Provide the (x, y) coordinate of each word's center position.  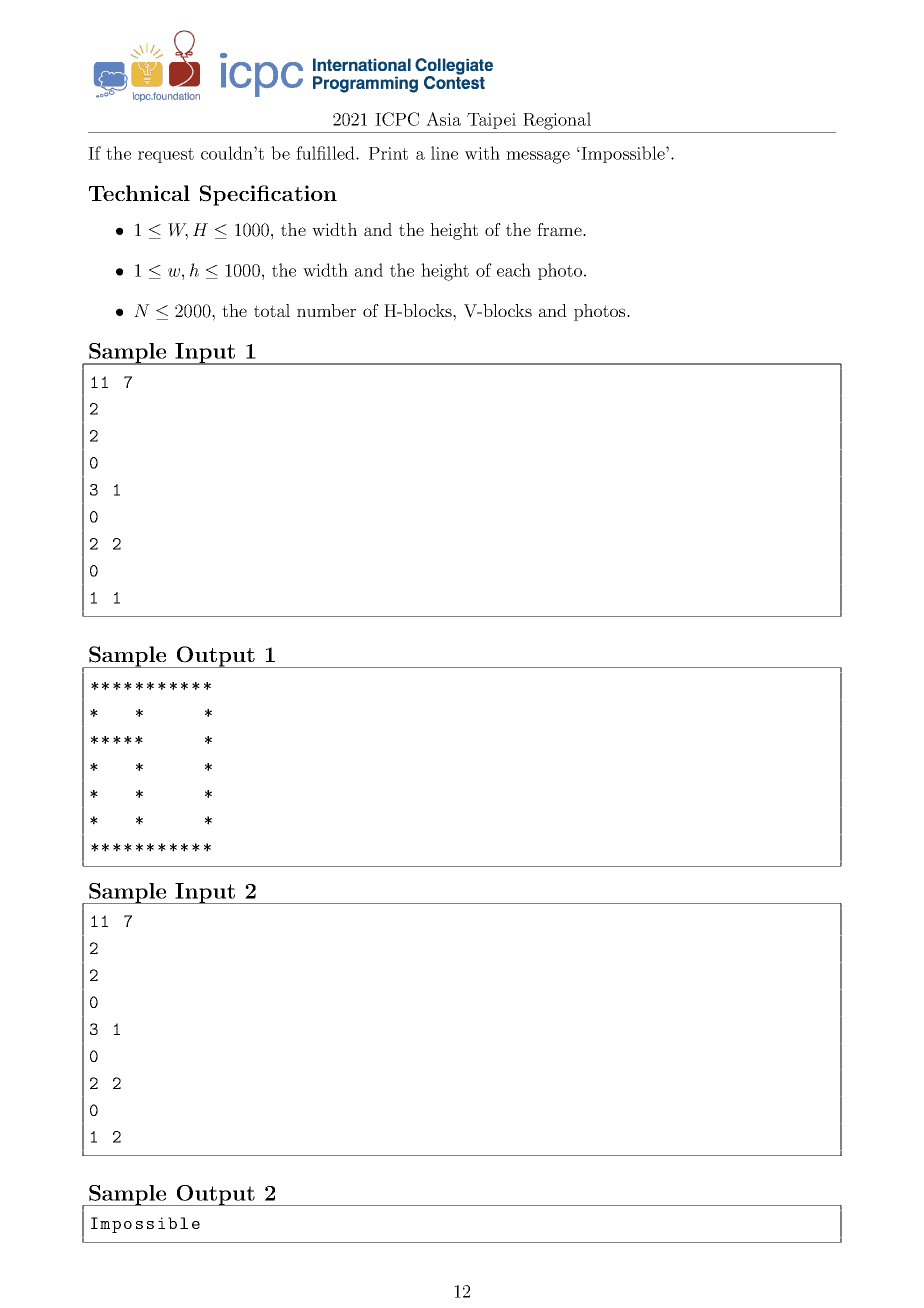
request (166, 155)
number (326, 310)
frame (560, 229)
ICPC (397, 119)
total (272, 310)
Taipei (491, 121)
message (538, 157)
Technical (139, 193)
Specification (268, 195)
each (514, 270)
